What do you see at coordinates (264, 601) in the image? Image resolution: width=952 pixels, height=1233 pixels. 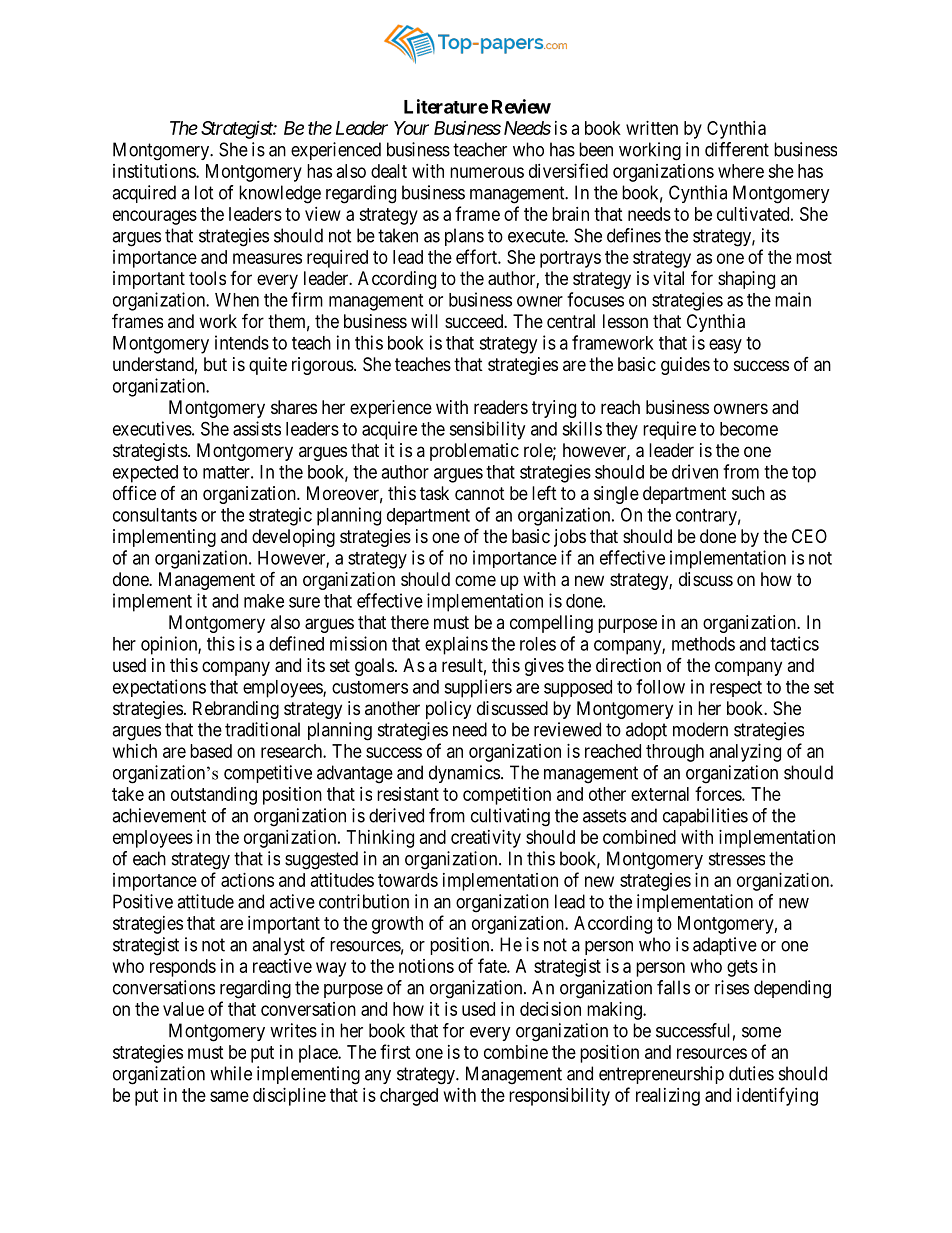 I see `make` at bounding box center [264, 601].
